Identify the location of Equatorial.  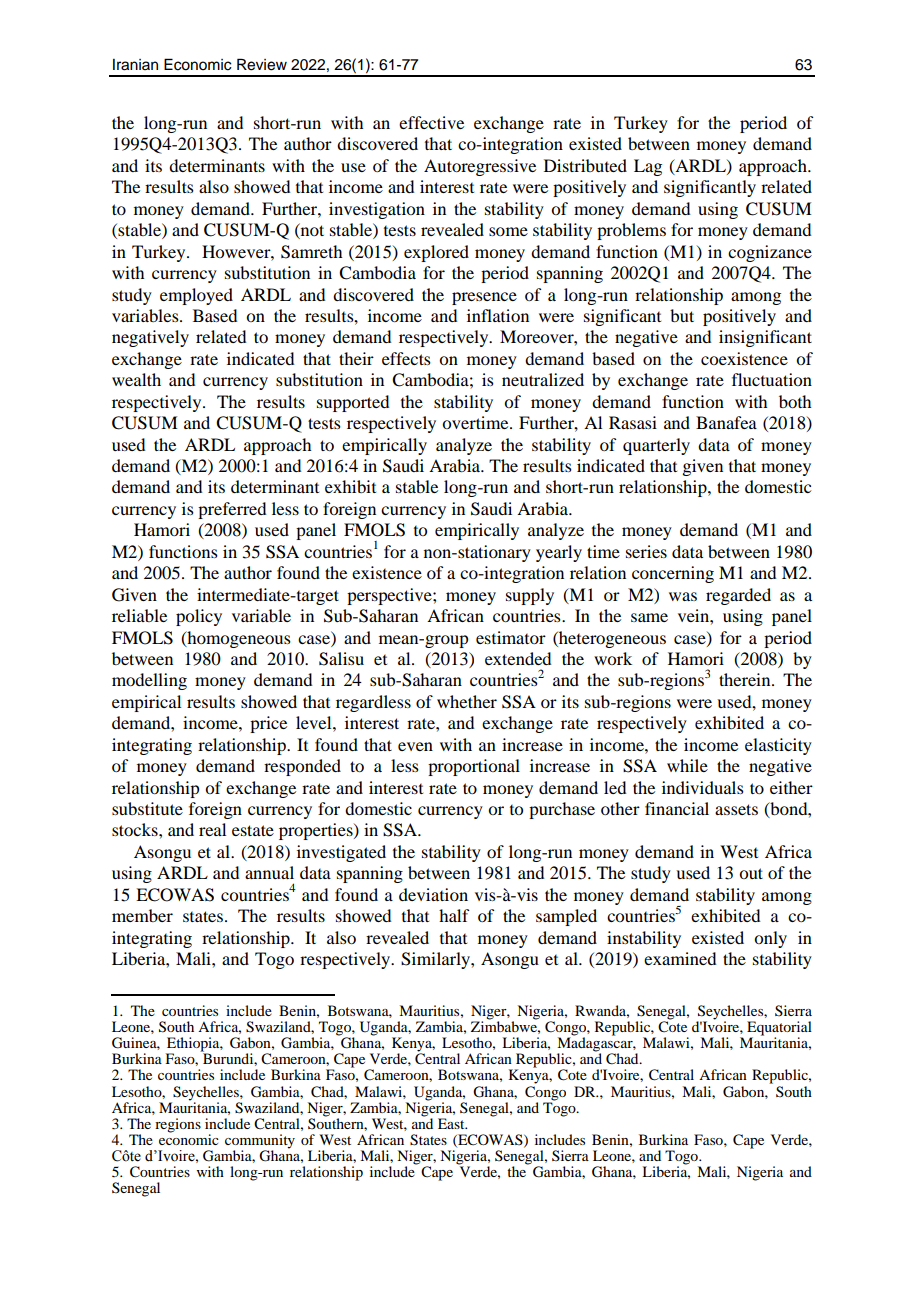
(779, 1029).
